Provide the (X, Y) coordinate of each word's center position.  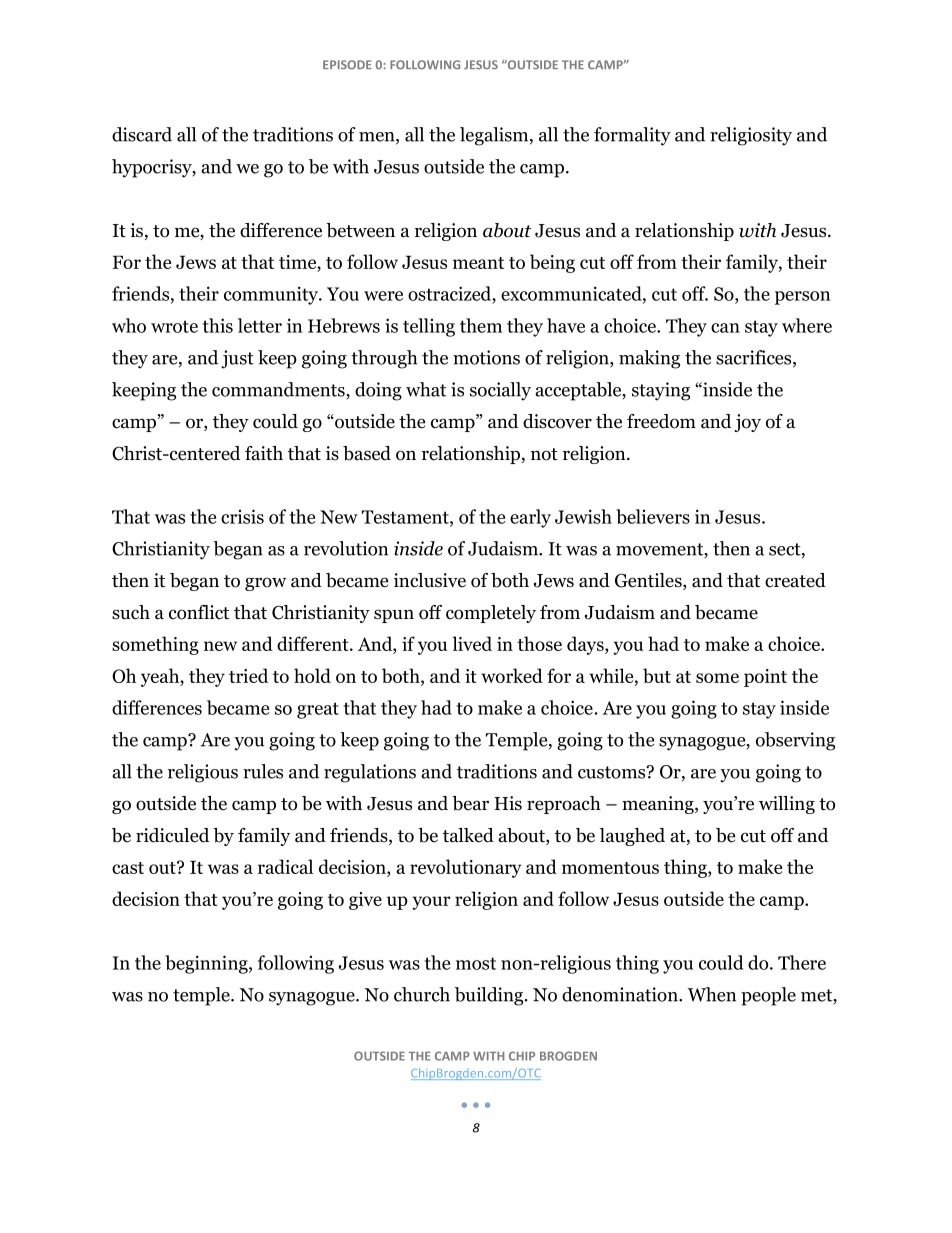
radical (285, 866)
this (218, 325)
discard (142, 134)
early (530, 518)
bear (470, 803)
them (481, 325)
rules (263, 771)
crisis (242, 516)
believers (653, 516)
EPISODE (347, 65)
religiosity (751, 136)
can (725, 328)
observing (795, 741)
